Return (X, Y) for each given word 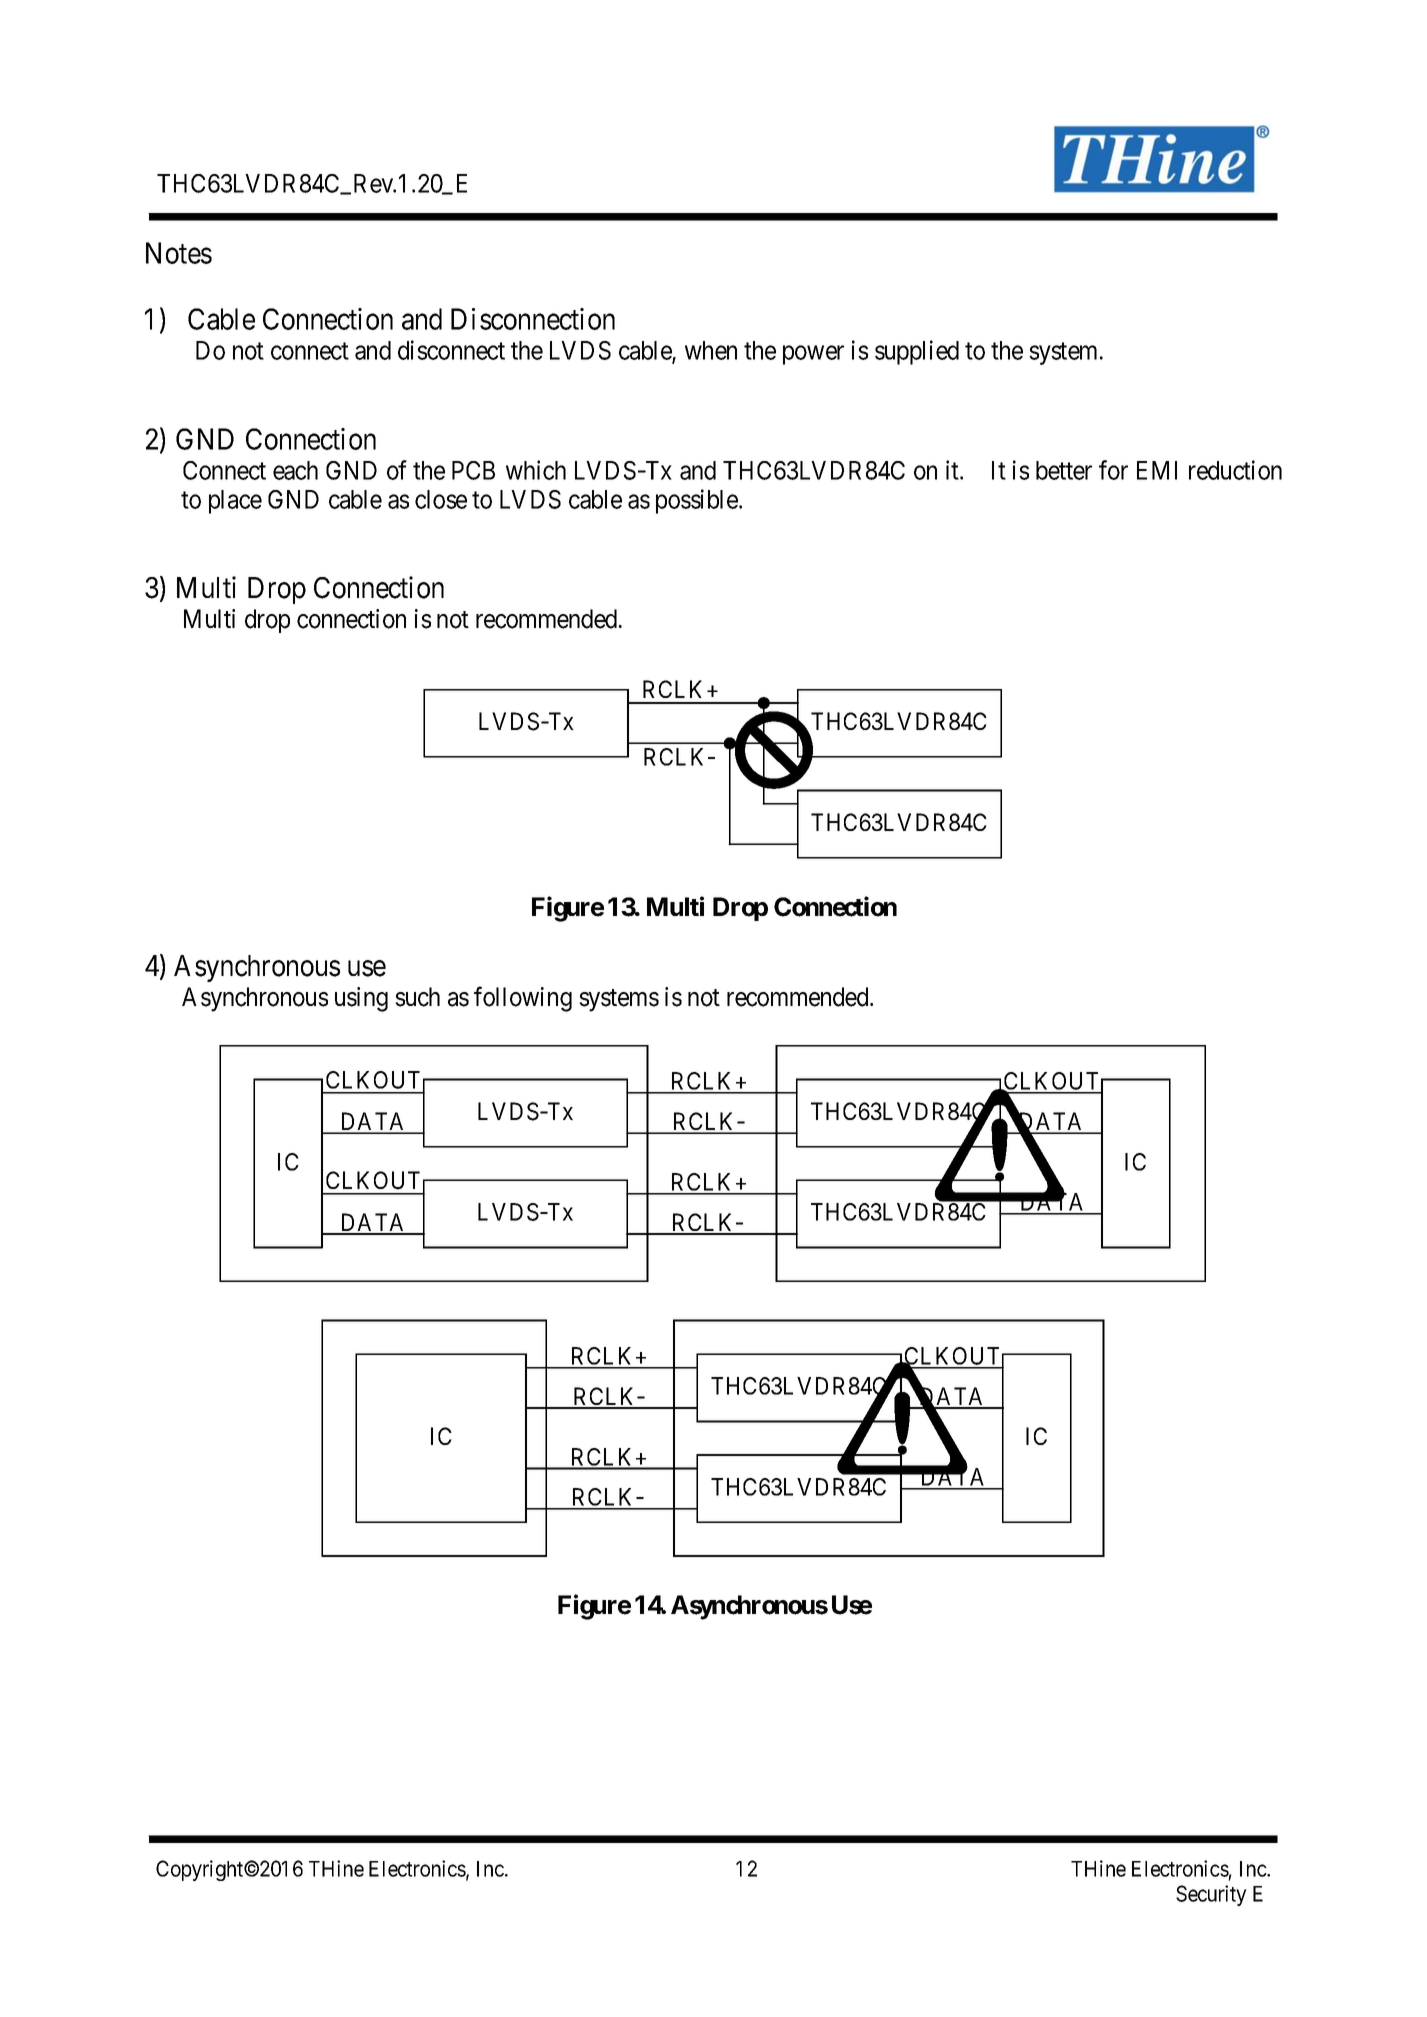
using (361, 999)
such (417, 997)
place (235, 502)
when (711, 350)
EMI (1157, 470)
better (1064, 470)
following (523, 999)
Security (1211, 1895)
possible (698, 501)
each (295, 470)
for (1113, 470)
